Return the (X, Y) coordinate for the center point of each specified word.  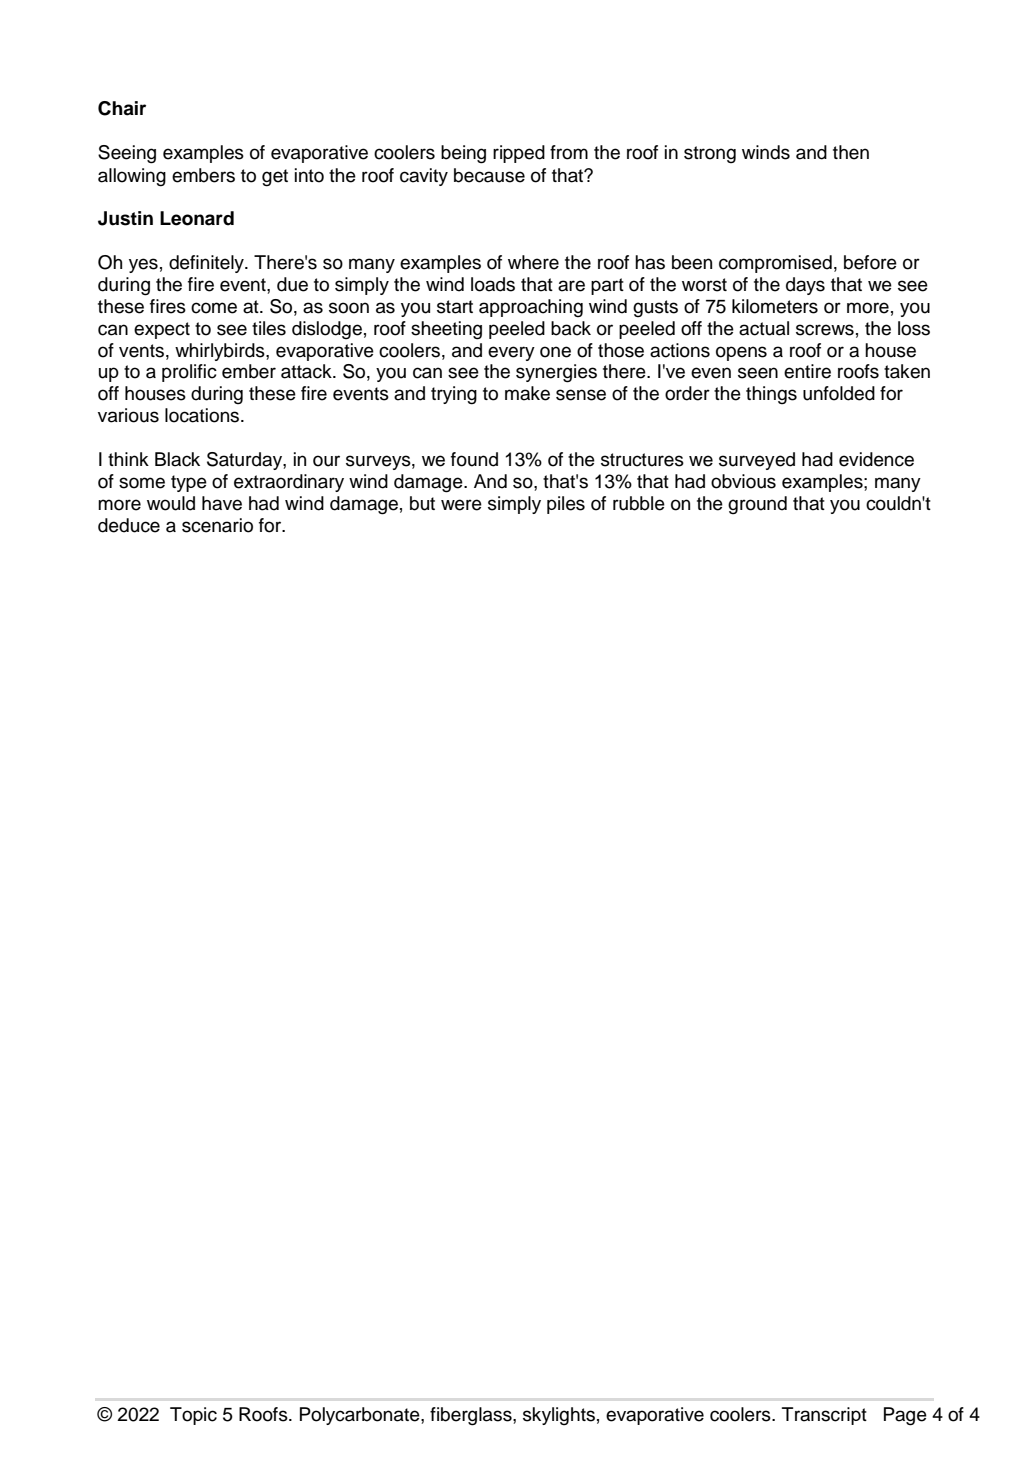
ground (757, 505)
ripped (519, 154)
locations (203, 415)
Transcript (824, 1416)
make (527, 393)
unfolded (839, 393)
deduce (129, 525)
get (275, 178)
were (461, 505)
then (851, 152)
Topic (193, 1416)
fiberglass (472, 1416)
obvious (743, 481)
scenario (217, 525)
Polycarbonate (361, 1416)
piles (566, 505)
